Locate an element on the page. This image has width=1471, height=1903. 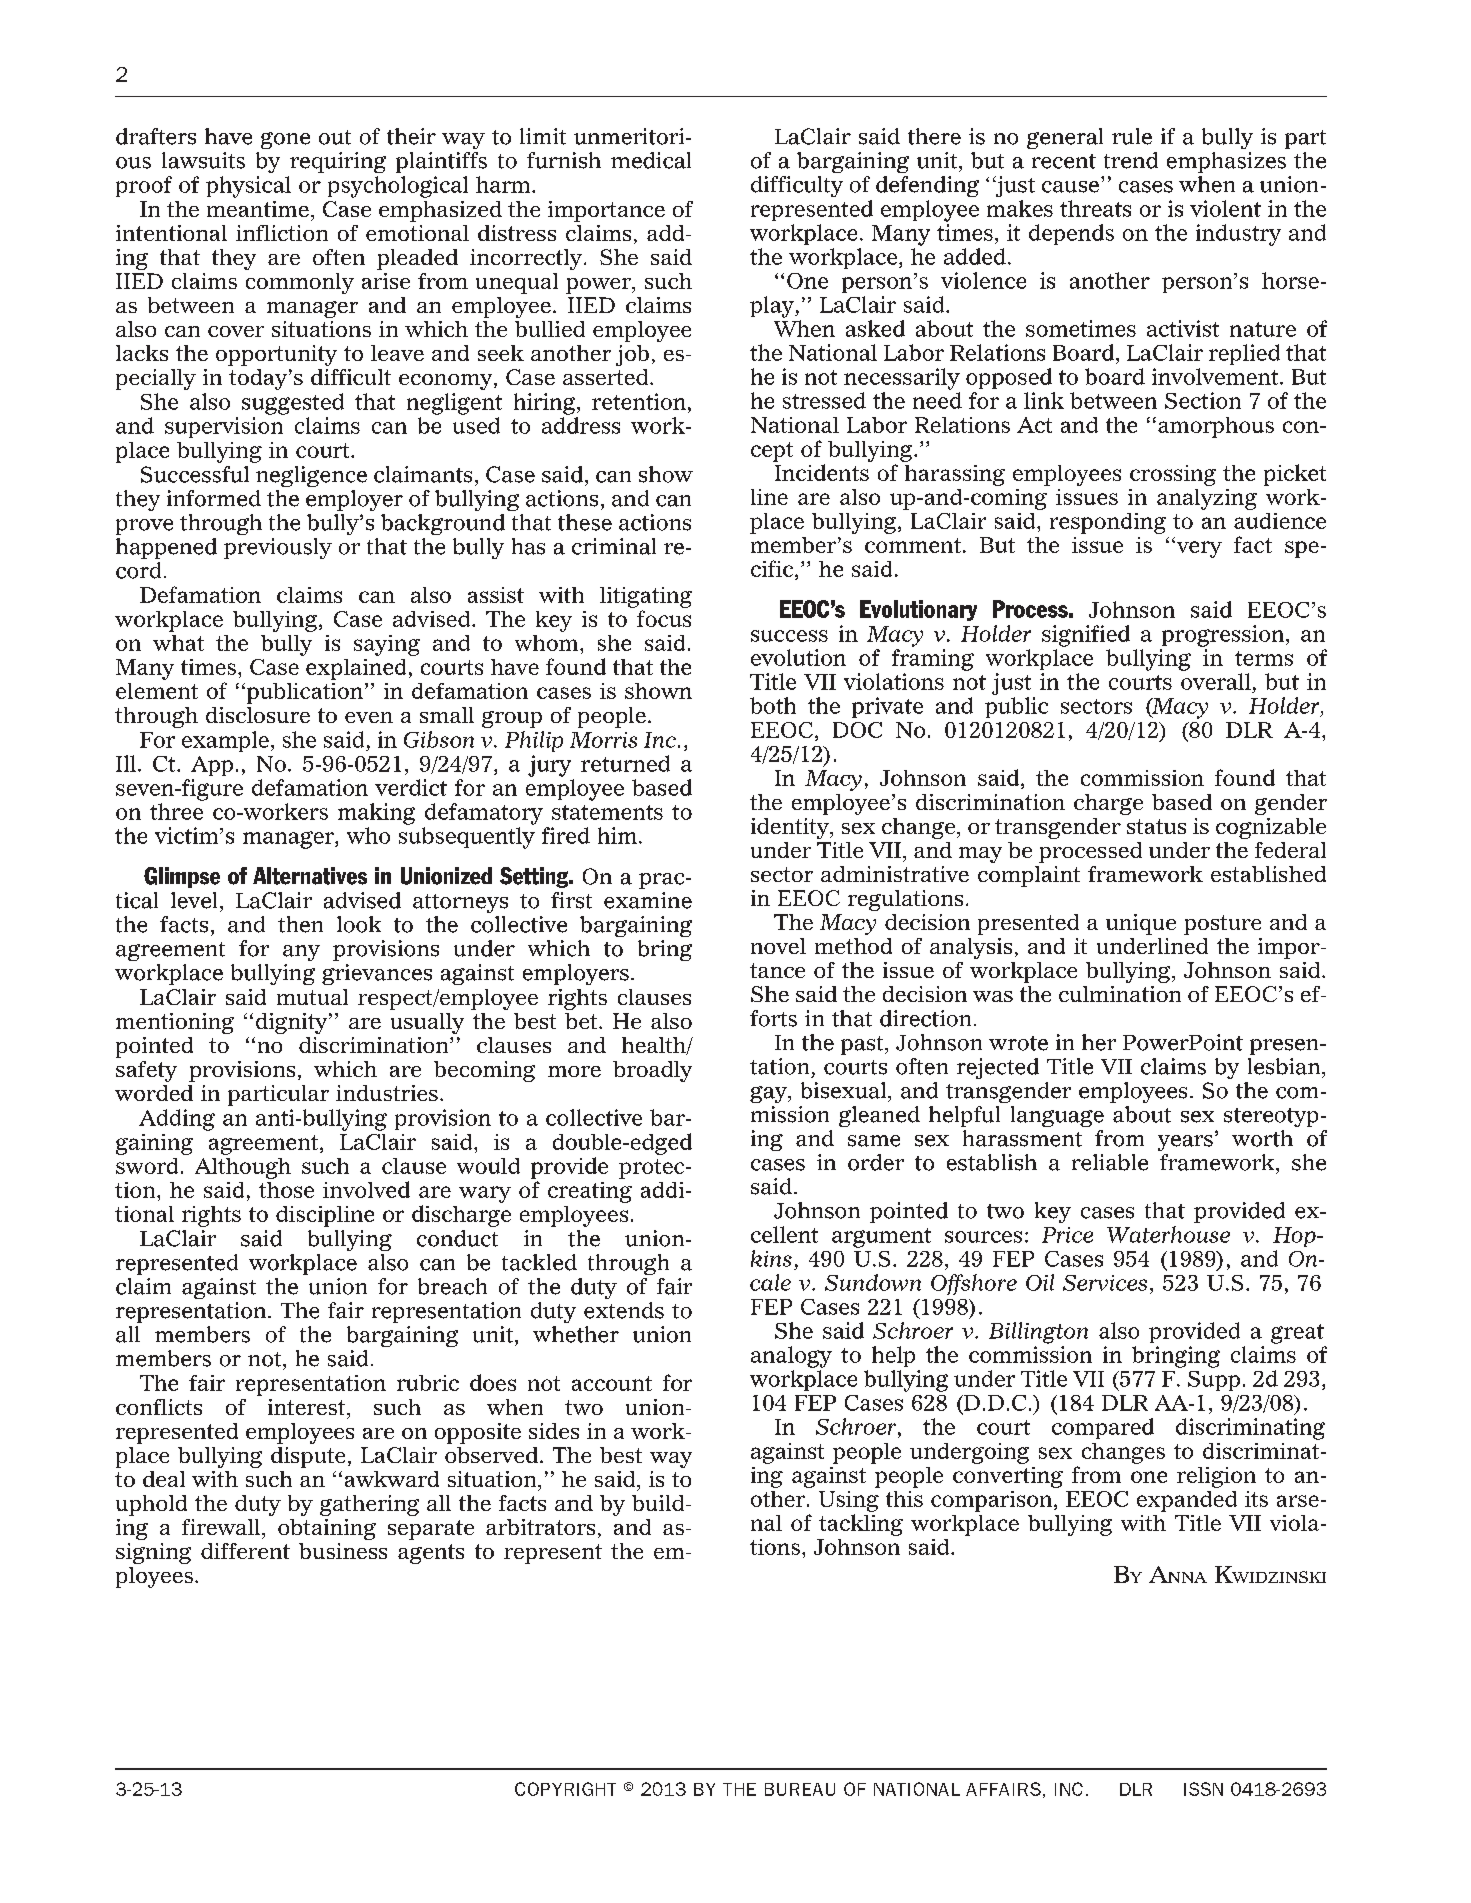
novel is located at coordinates (778, 946).
